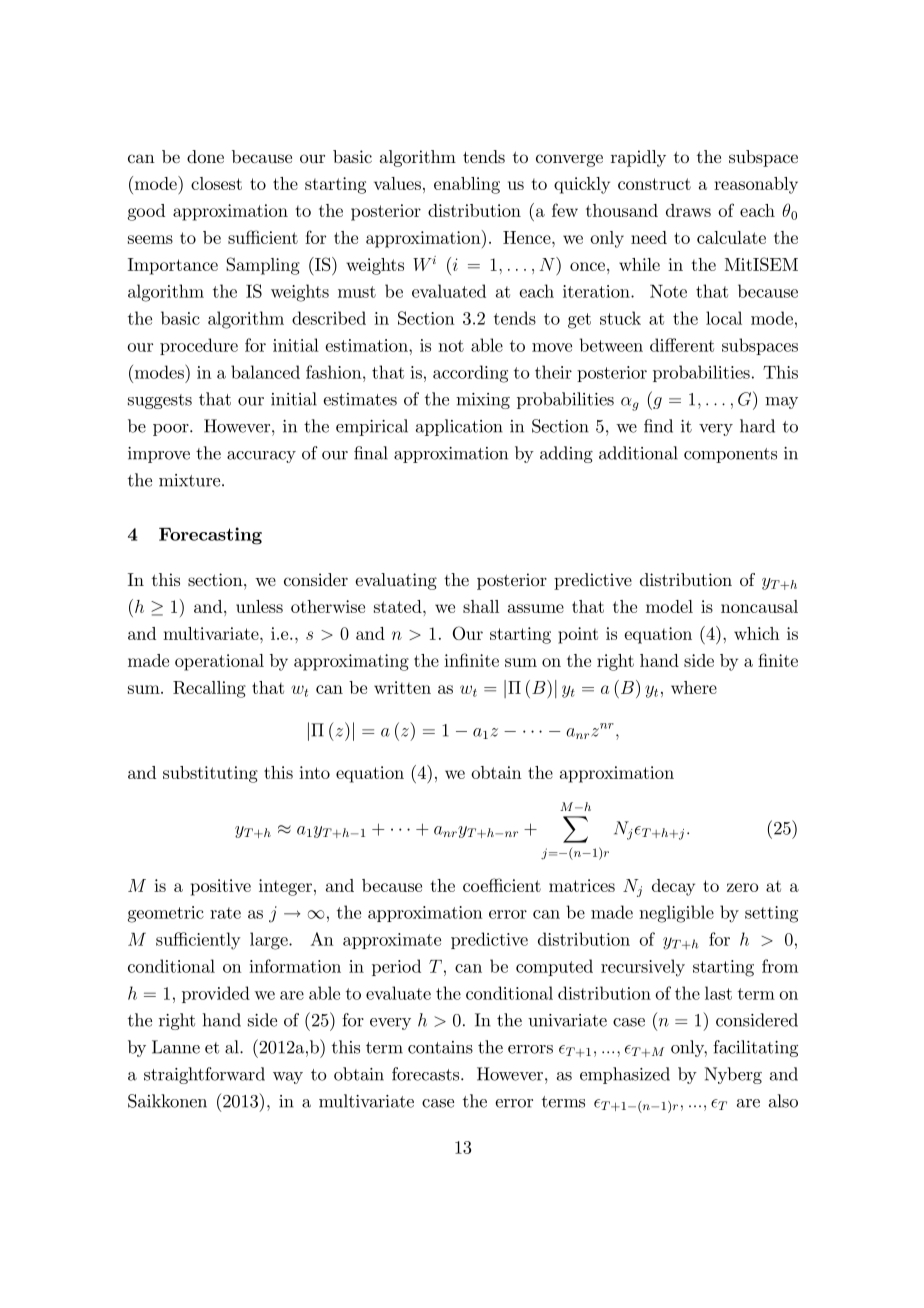 The width and height of the image is (924, 1308). Describe the element at coordinates (483, 401) in the image. I see `mixing` at that location.
